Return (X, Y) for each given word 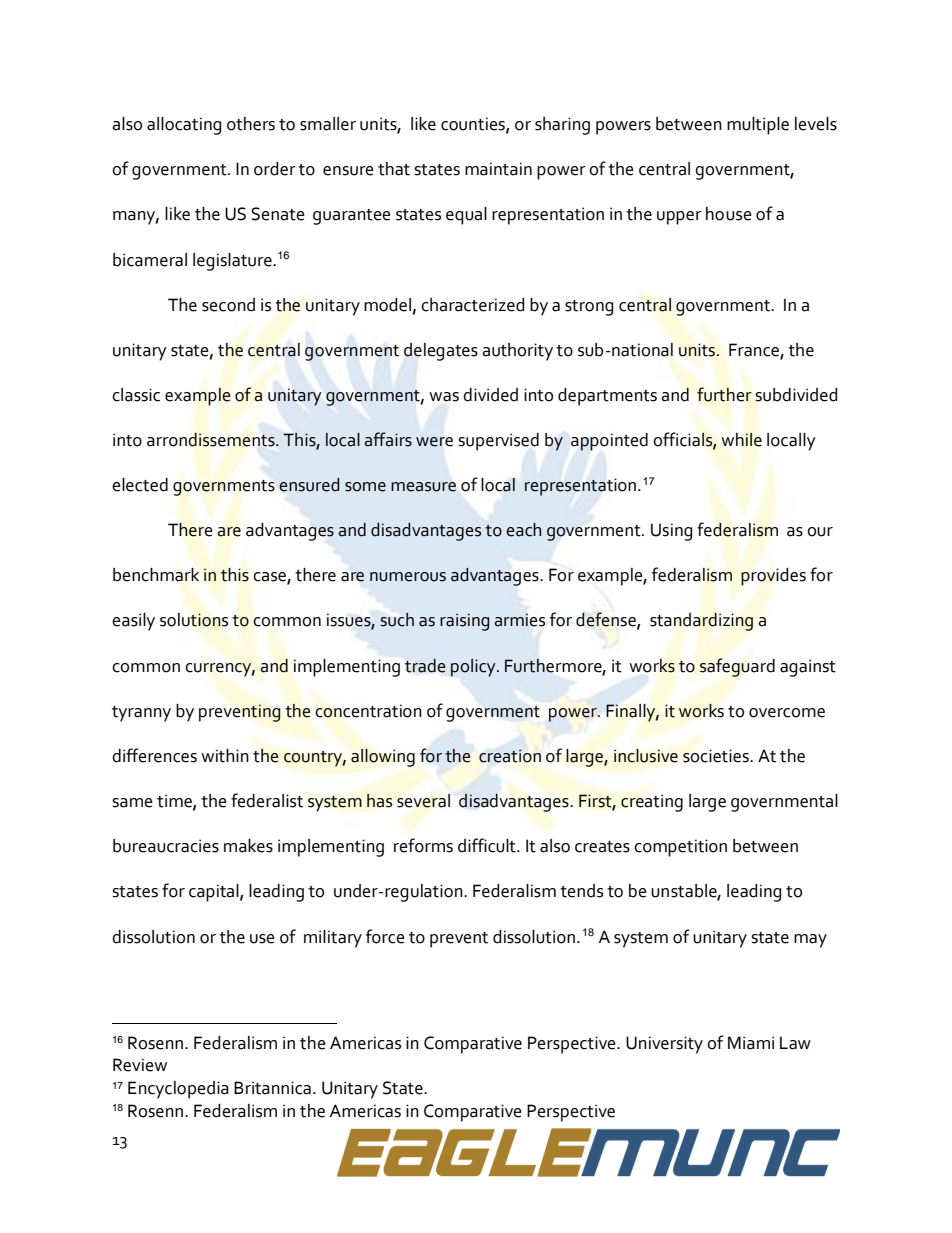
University (664, 1045)
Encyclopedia (178, 1090)
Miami (751, 1043)
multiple (758, 126)
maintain (498, 169)
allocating (184, 126)
